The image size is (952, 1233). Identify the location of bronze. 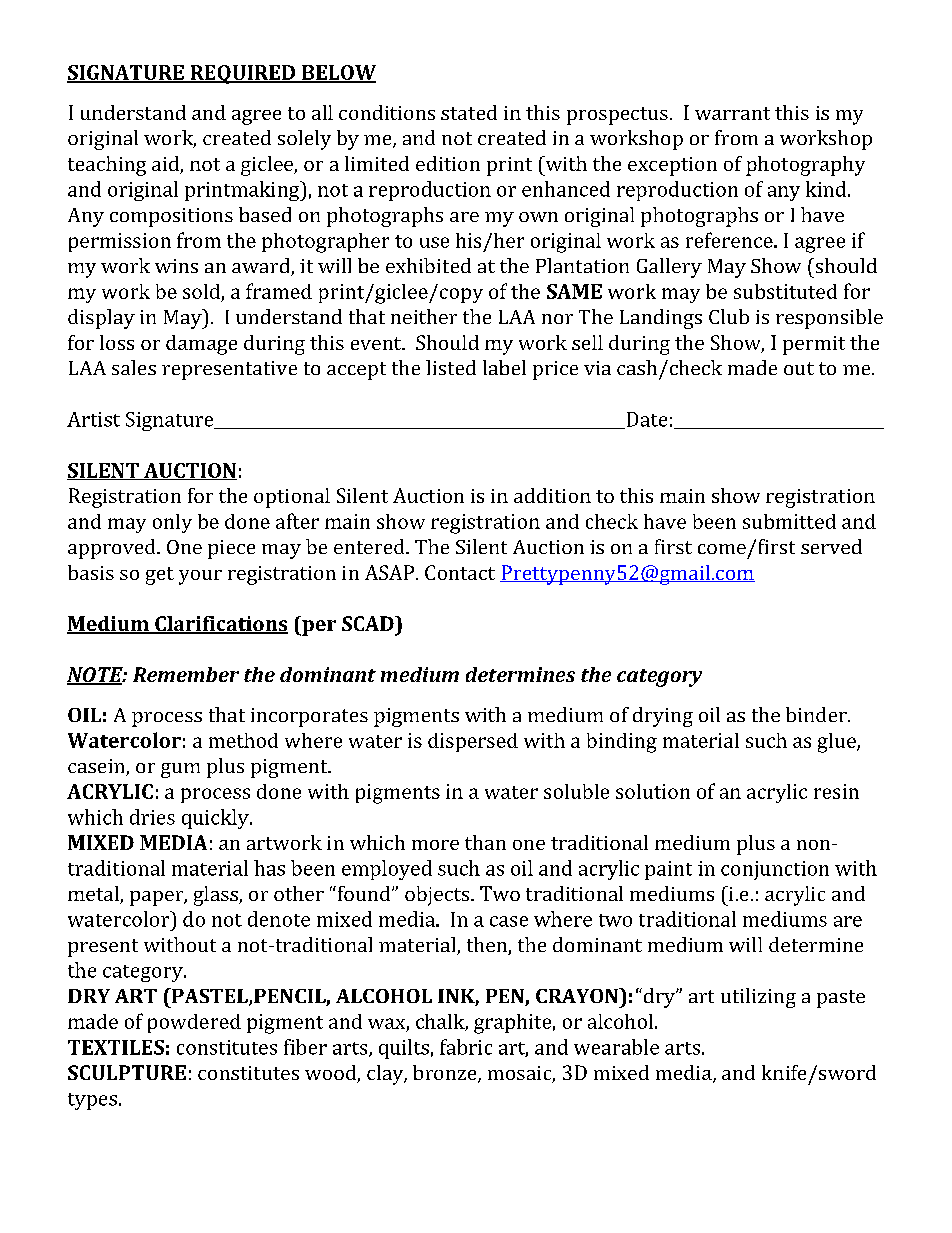
(446, 1074).
